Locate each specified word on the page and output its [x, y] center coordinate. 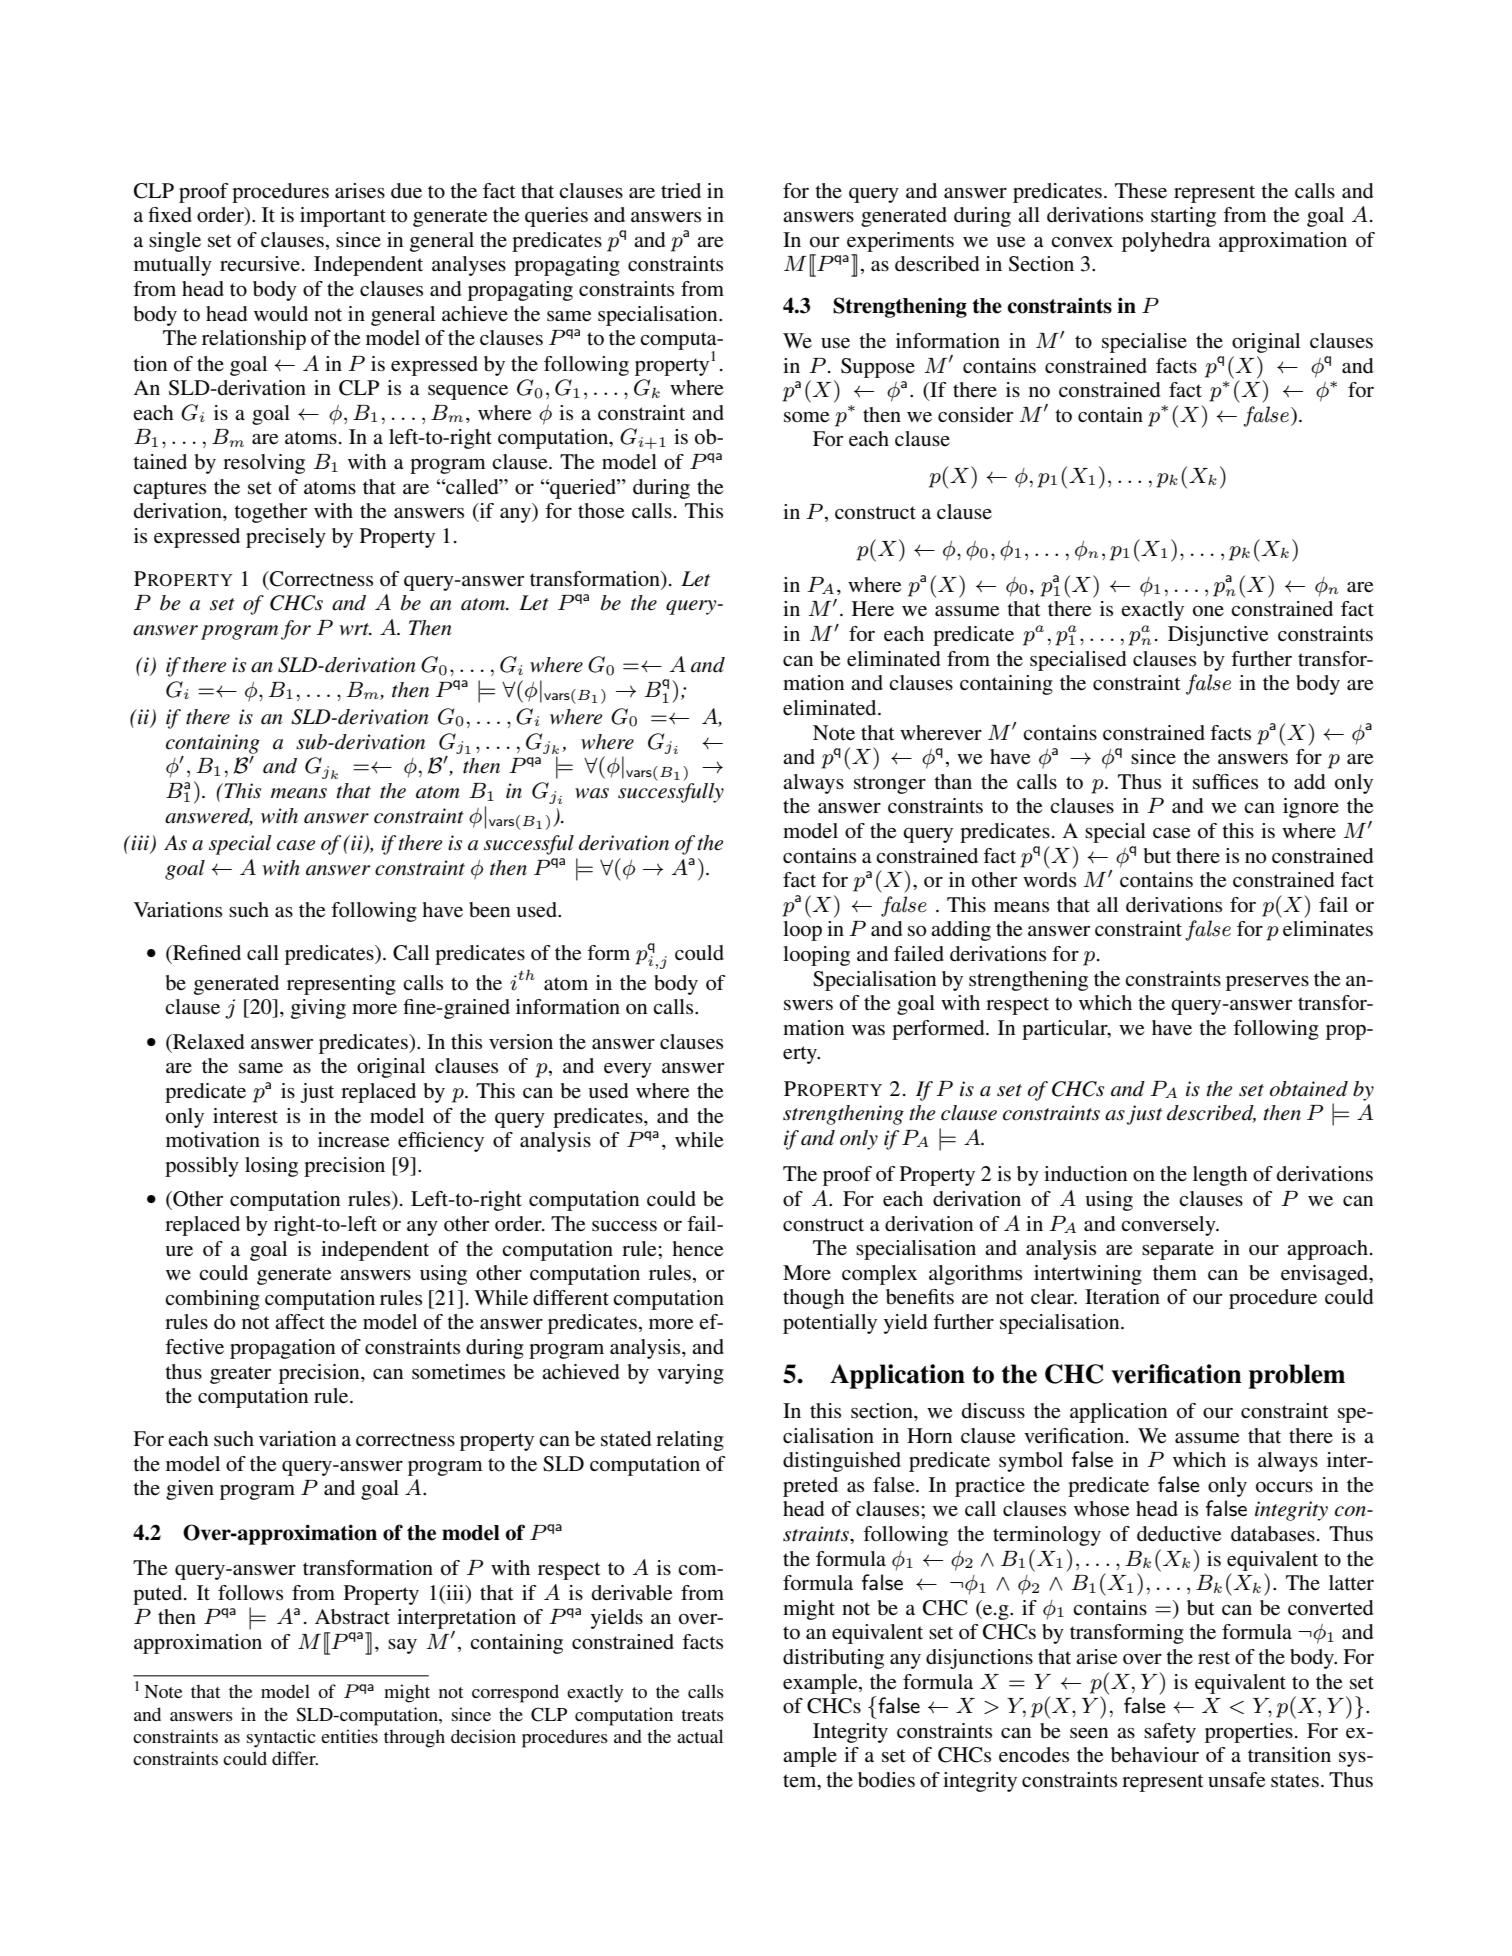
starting [1183, 217]
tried [681, 191]
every [628, 1070]
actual [700, 1736]
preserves [1267, 983]
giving [318, 1009]
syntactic [281, 1738]
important [343, 217]
